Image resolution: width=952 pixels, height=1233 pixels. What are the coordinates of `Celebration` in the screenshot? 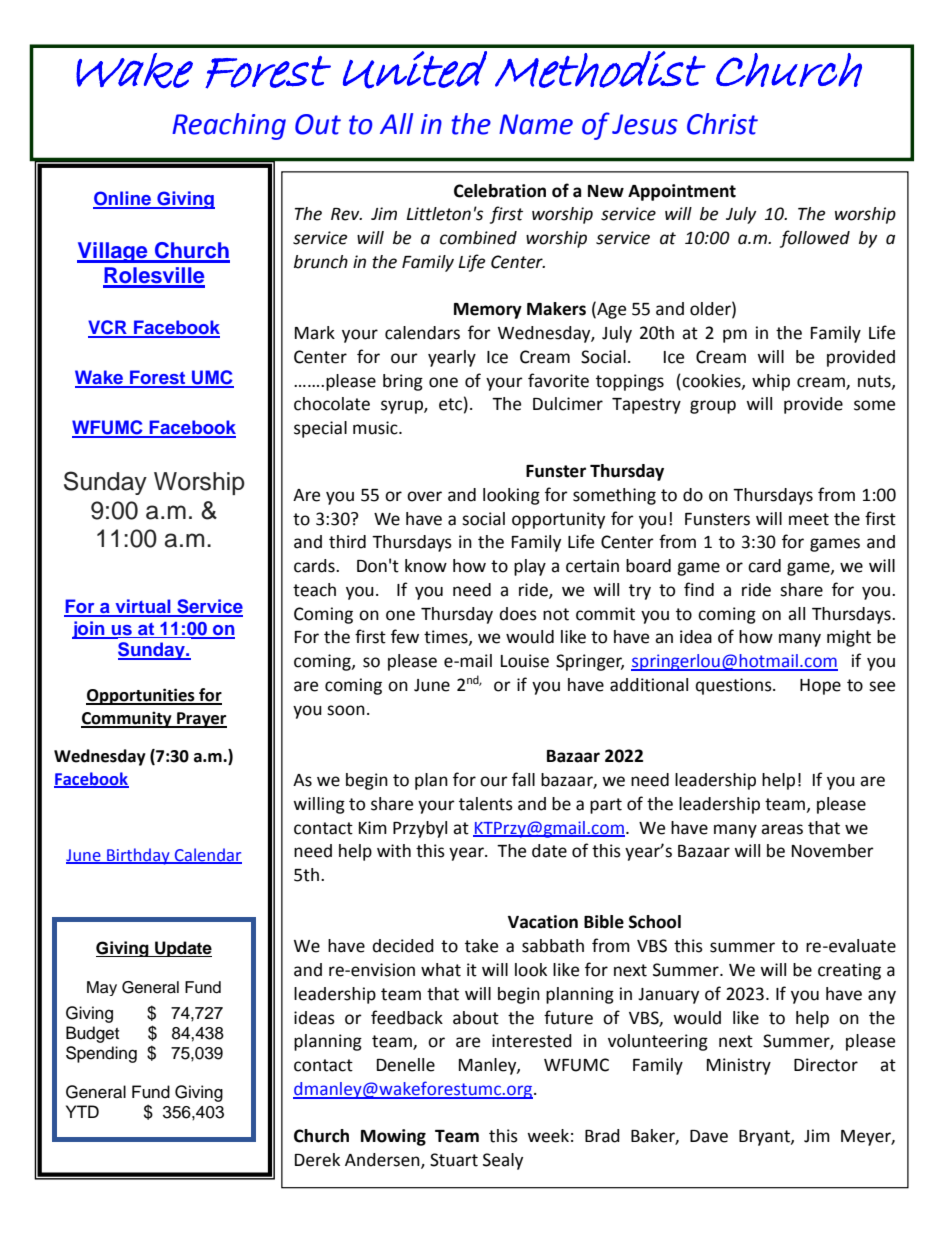 It's located at (500, 191).
